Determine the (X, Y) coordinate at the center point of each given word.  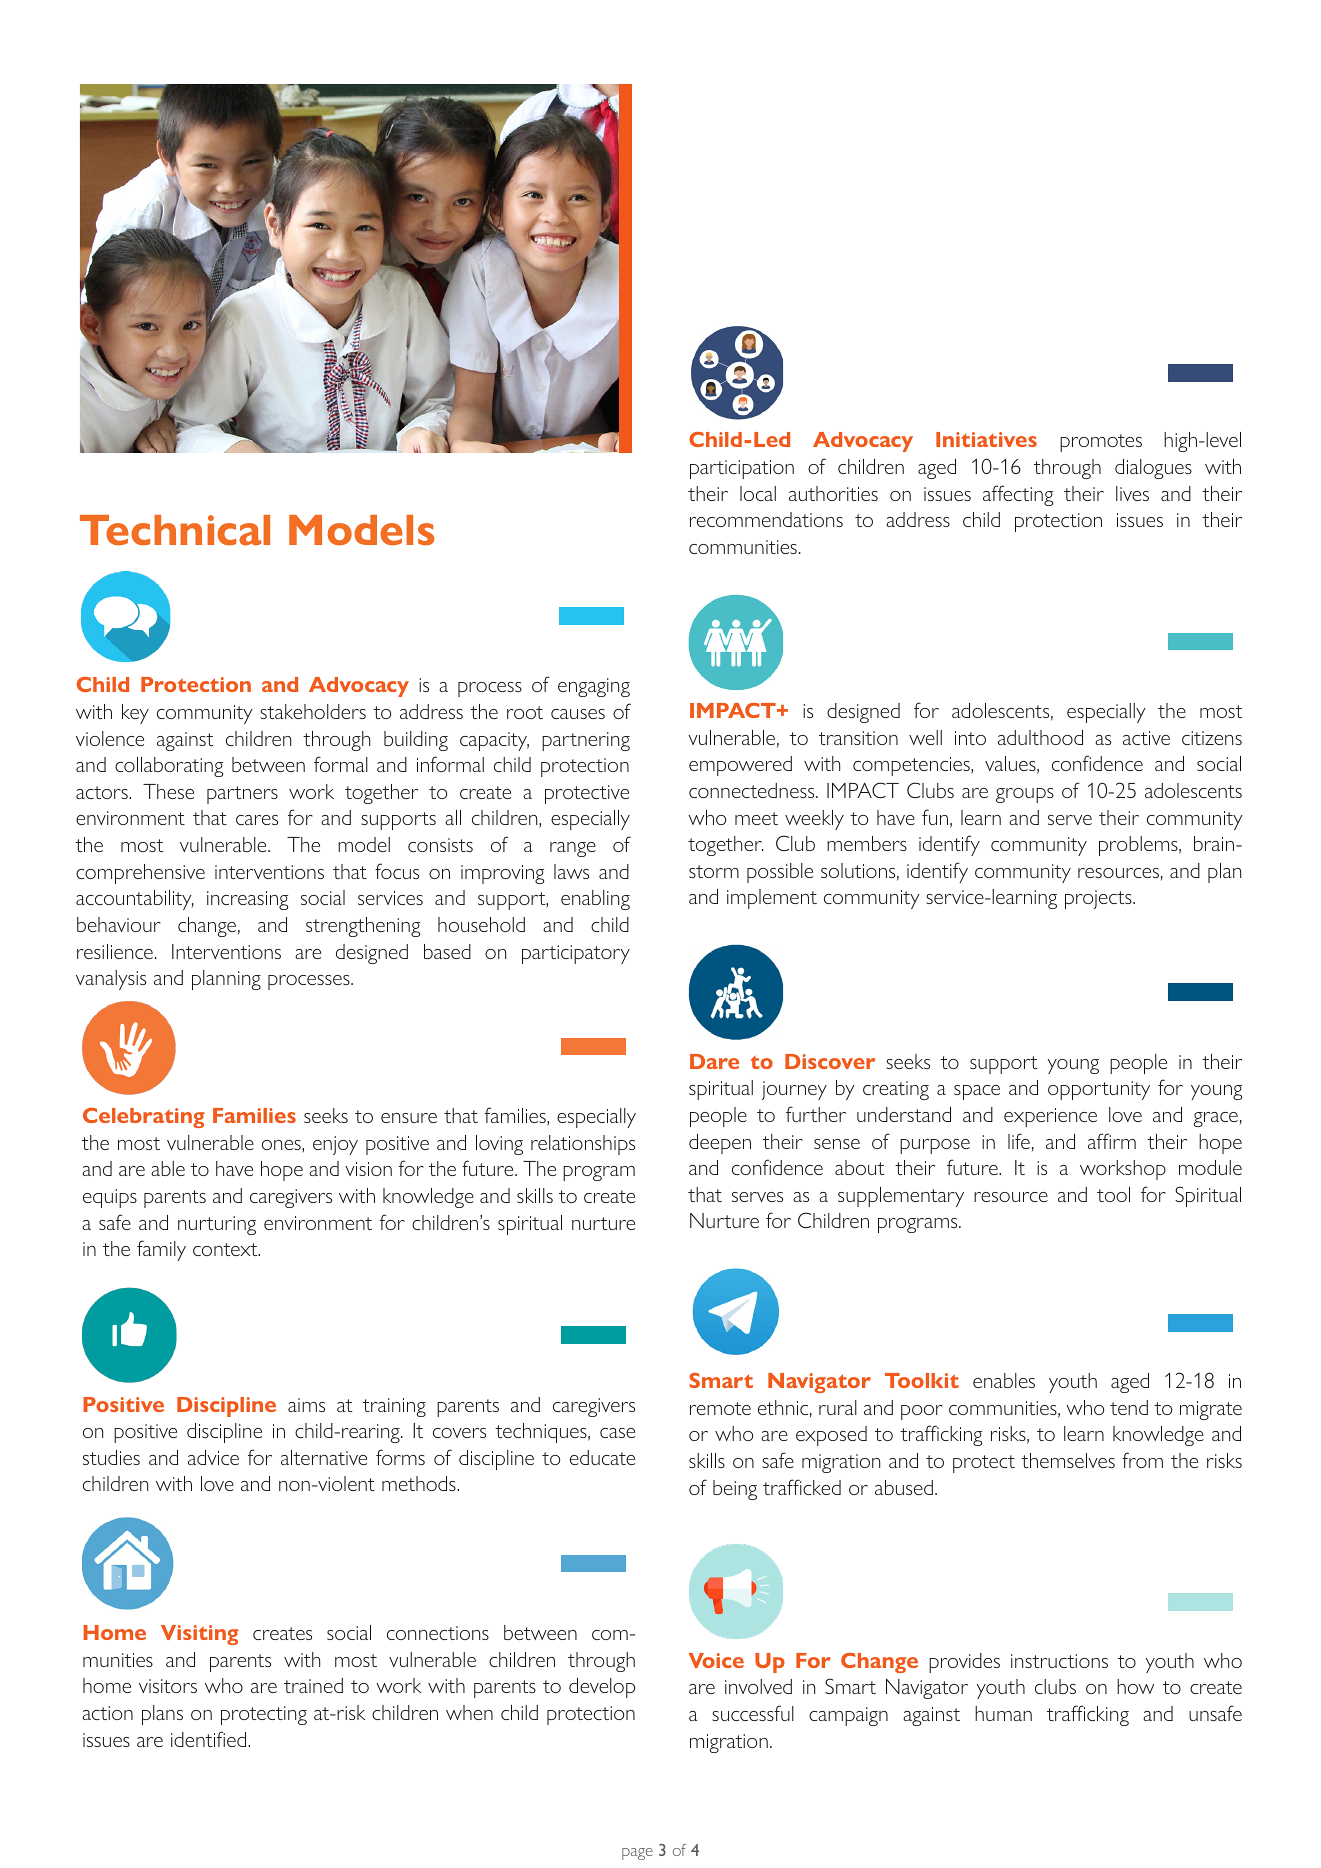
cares (257, 820)
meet (756, 818)
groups (1025, 795)
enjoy (335, 1145)
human (1003, 1713)
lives (1132, 493)
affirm (1112, 1141)
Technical (175, 530)
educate (602, 1457)
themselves (1068, 1460)
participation (742, 469)
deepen (720, 1144)
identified (210, 1739)
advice (213, 1457)
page (637, 1854)
